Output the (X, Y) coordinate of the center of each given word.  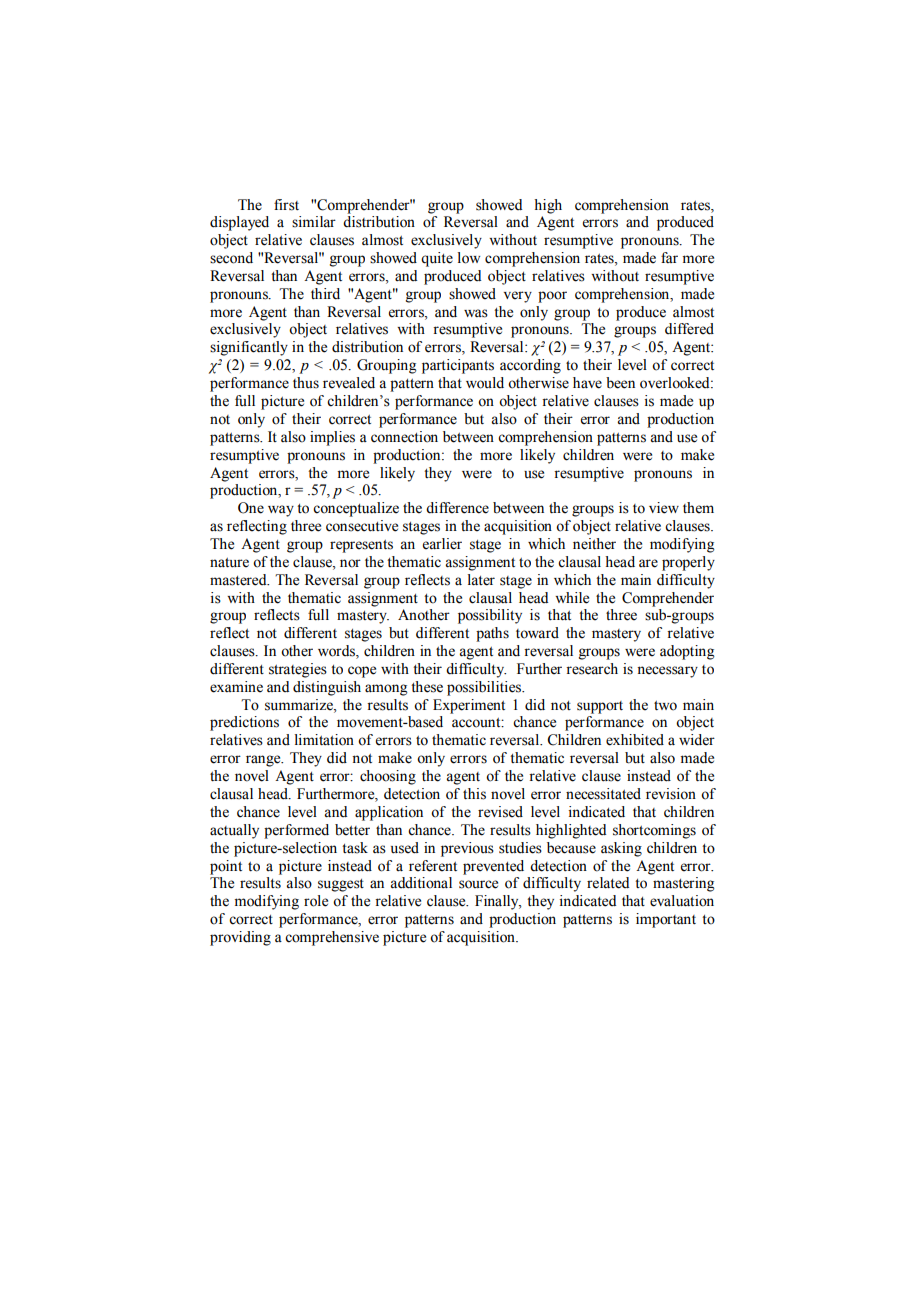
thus (306, 383)
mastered (239, 580)
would (485, 383)
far (669, 257)
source (478, 884)
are (648, 563)
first (286, 205)
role (316, 901)
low (469, 258)
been (620, 383)
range (264, 761)
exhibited (635, 740)
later (481, 580)
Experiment (469, 706)
